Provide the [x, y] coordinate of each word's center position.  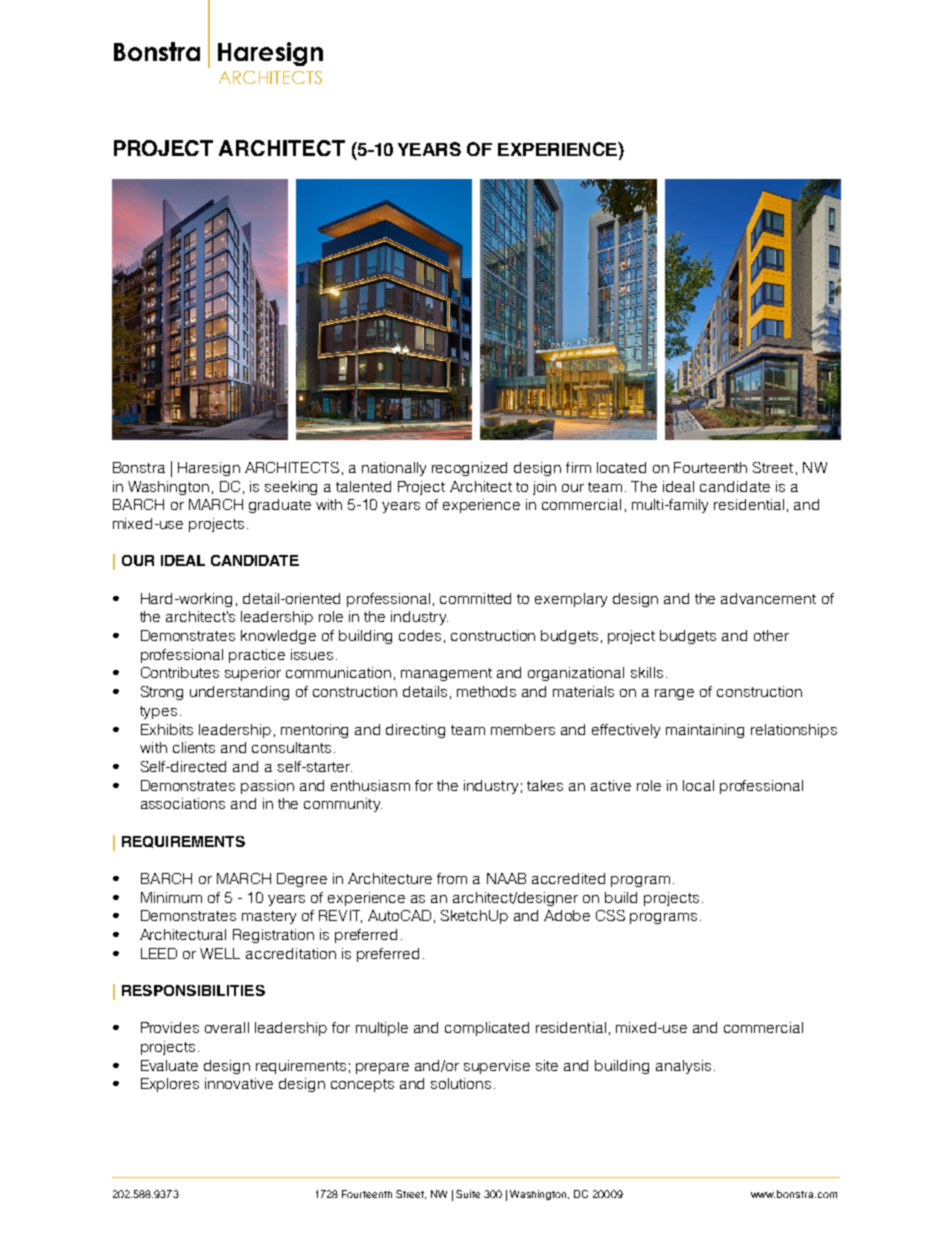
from [452, 878]
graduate [280, 506]
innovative [239, 1083]
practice [257, 656]
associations [183, 803]
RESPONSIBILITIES [193, 990]
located [621, 467]
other [771, 635]
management [446, 674]
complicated [487, 1029]
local [698, 785]
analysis [683, 1067]
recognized [469, 469]
